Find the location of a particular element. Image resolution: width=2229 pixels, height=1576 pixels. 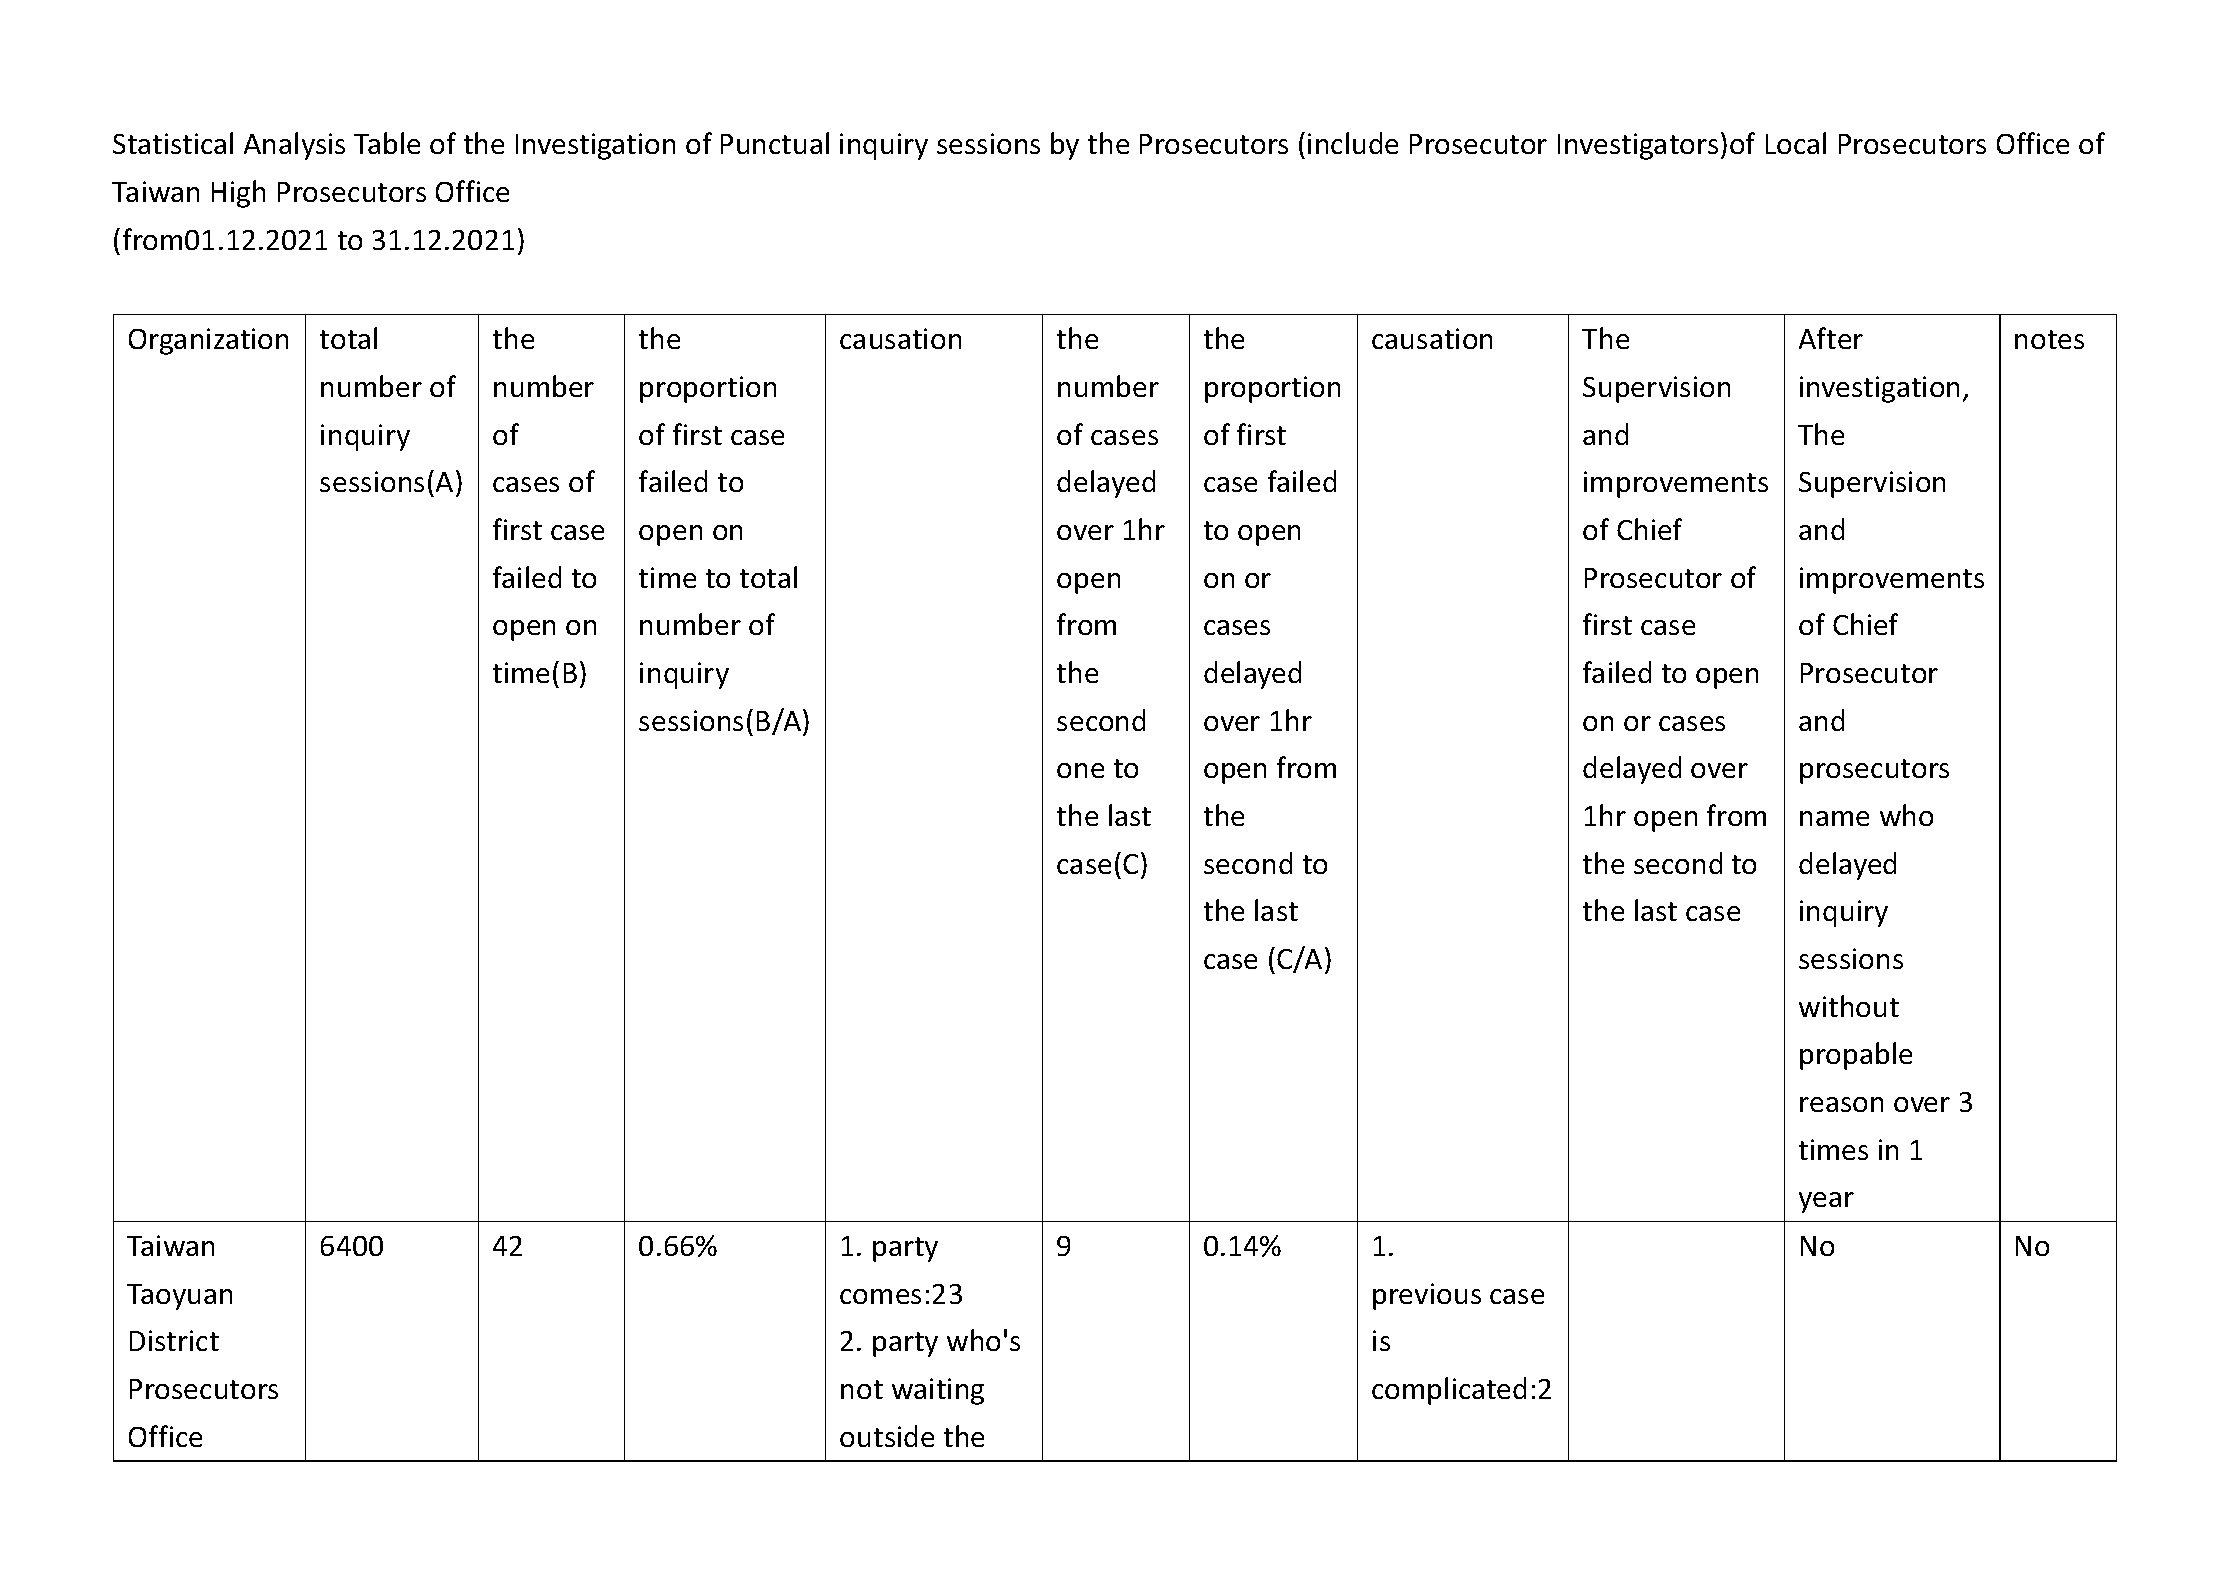

Local is located at coordinates (1796, 143).
